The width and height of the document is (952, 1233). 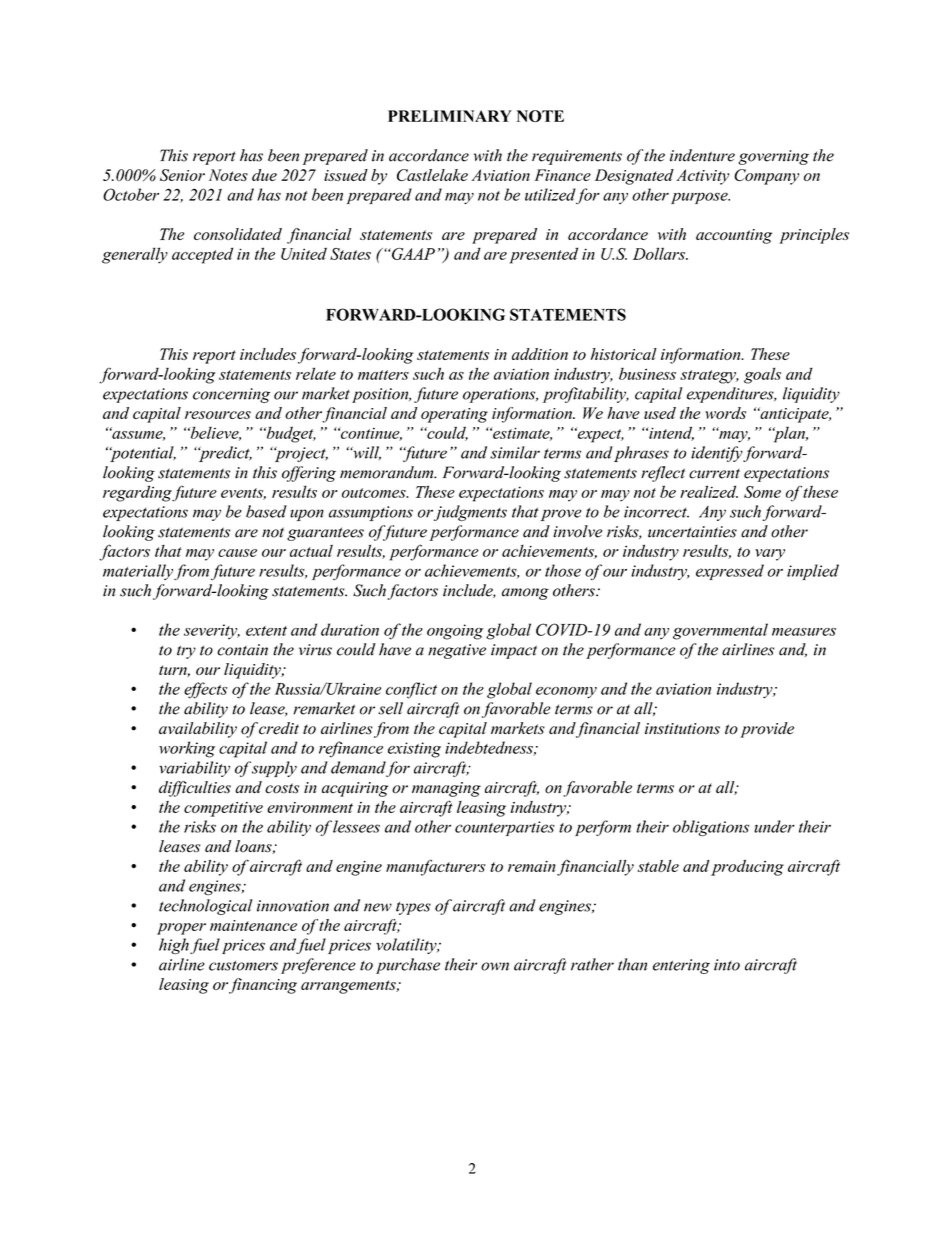 What do you see at coordinates (702, 155) in the document?
I see `indenture` at bounding box center [702, 155].
